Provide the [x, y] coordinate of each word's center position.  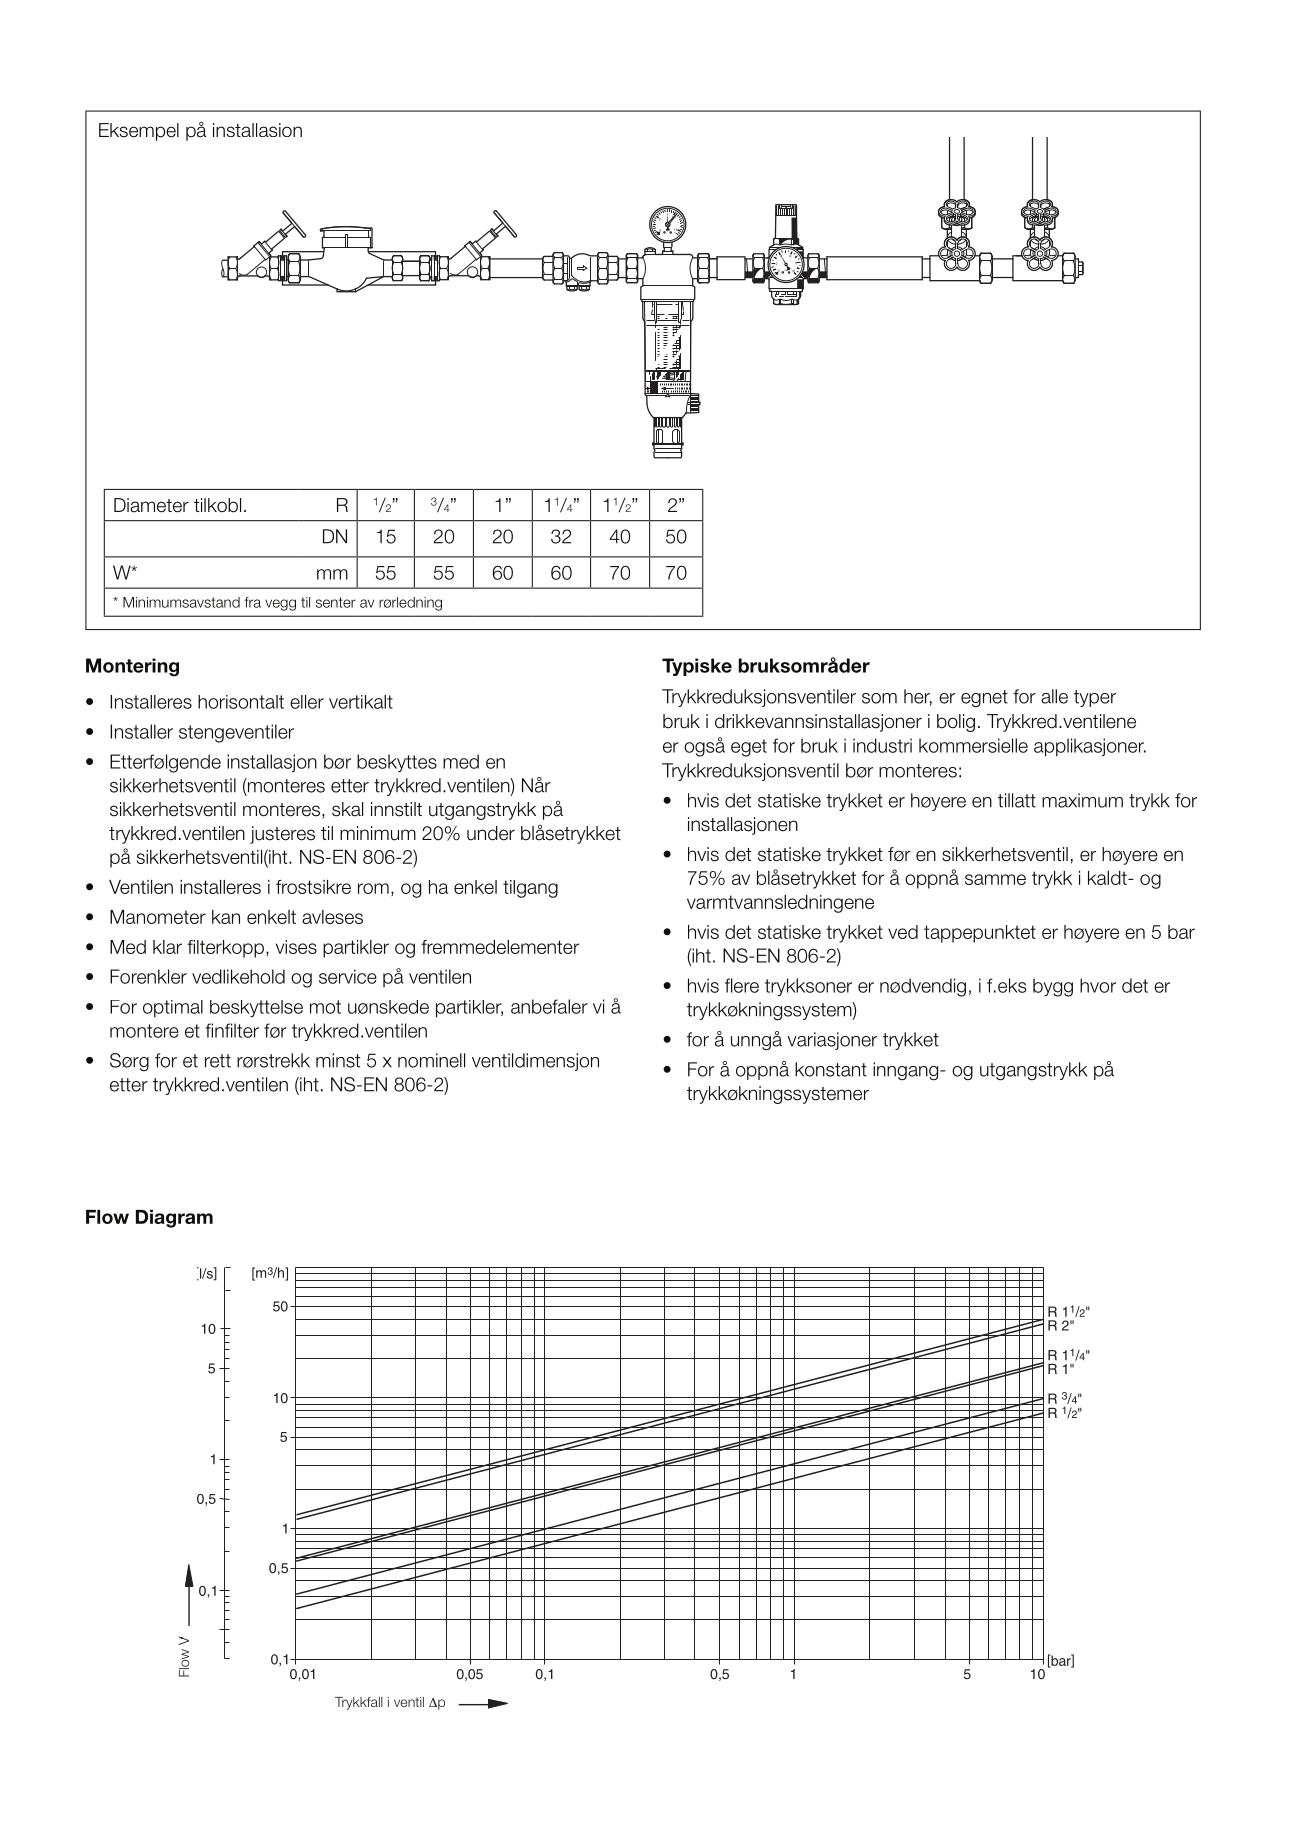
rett [218, 1061]
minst [338, 1060]
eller [307, 702]
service [348, 976]
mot [325, 1007]
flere [742, 985]
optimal [173, 1008]
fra [252, 602]
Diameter [151, 505]
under [491, 833]
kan [226, 917]
